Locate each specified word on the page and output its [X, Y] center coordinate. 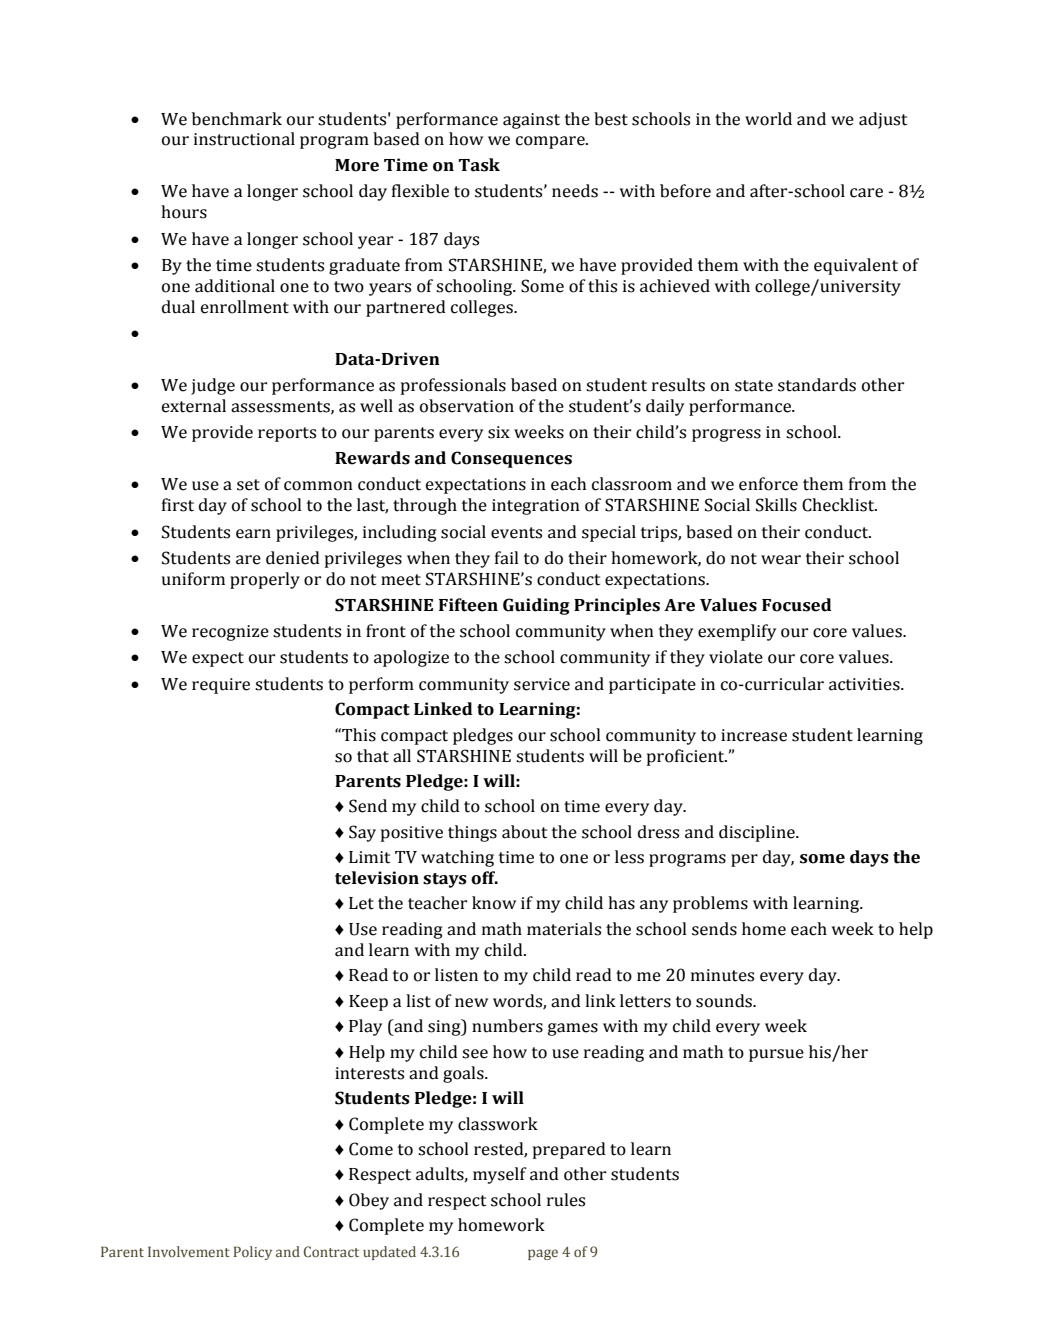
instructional [244, 139]
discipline [758, 833]
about [524, 832]
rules [566, 1200]
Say [362, 833]
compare [551, 142]
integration [536, 507]
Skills [776, 505]
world [768, 119]
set [248, 485]
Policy [253, 1253]
